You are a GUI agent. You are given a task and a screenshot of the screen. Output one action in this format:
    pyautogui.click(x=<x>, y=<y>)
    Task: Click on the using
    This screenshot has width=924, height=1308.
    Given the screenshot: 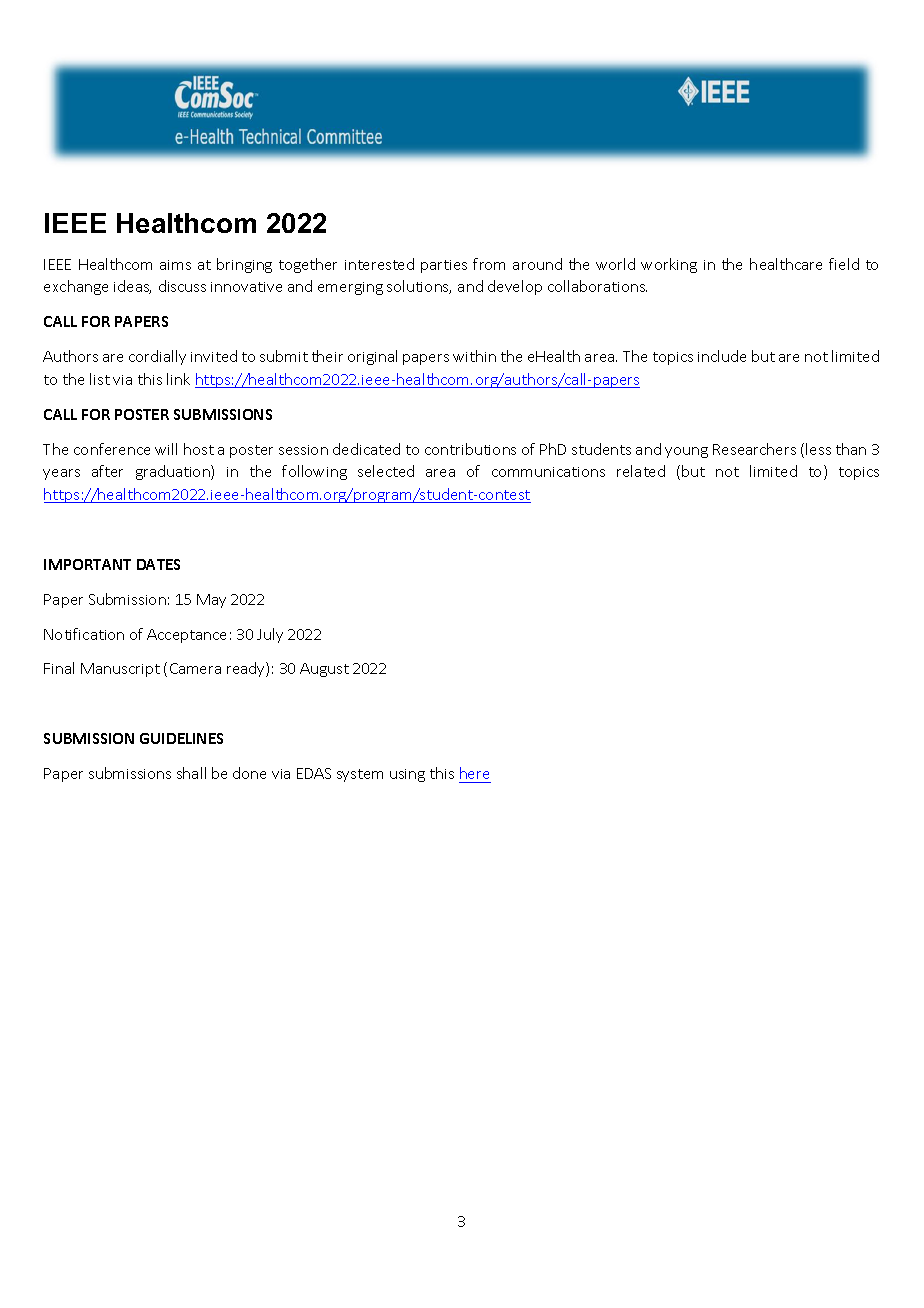 What is the action you would take?
    pyautogui.click(x=407, y=775)
